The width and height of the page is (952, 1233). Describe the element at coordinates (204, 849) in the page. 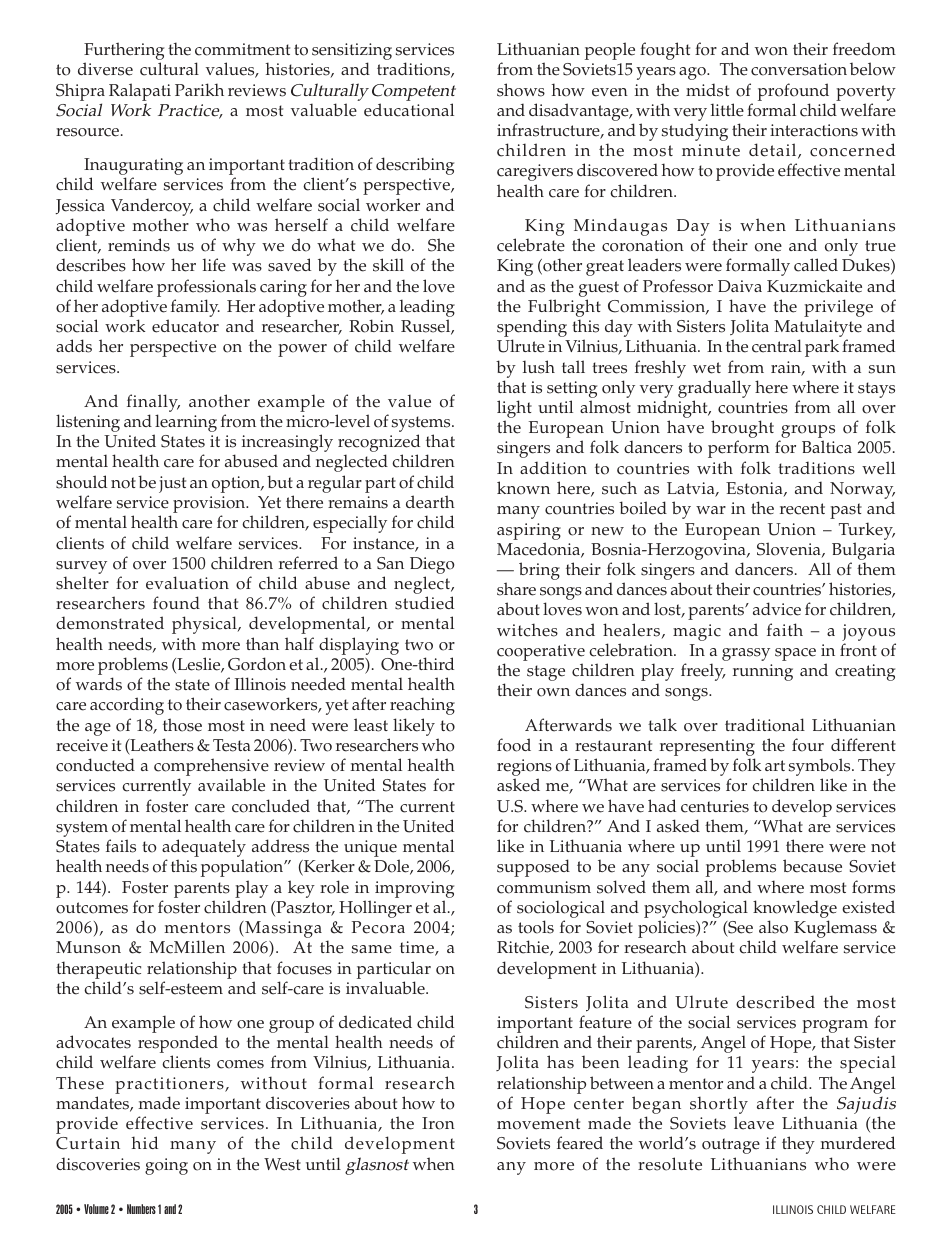

I see `adequately` at that location.
